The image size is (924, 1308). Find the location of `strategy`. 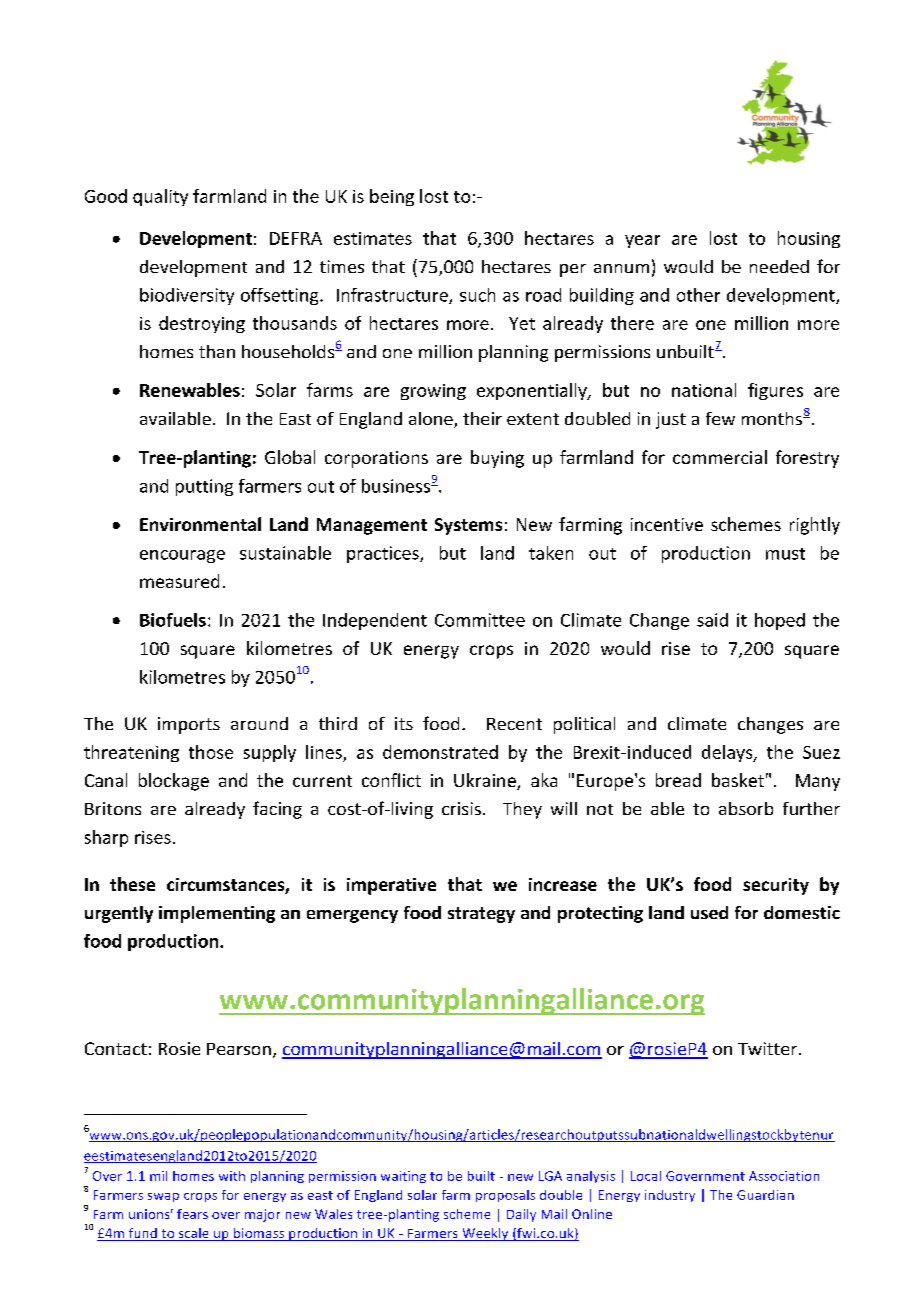

strategy is located at coordinates (481, 915).
